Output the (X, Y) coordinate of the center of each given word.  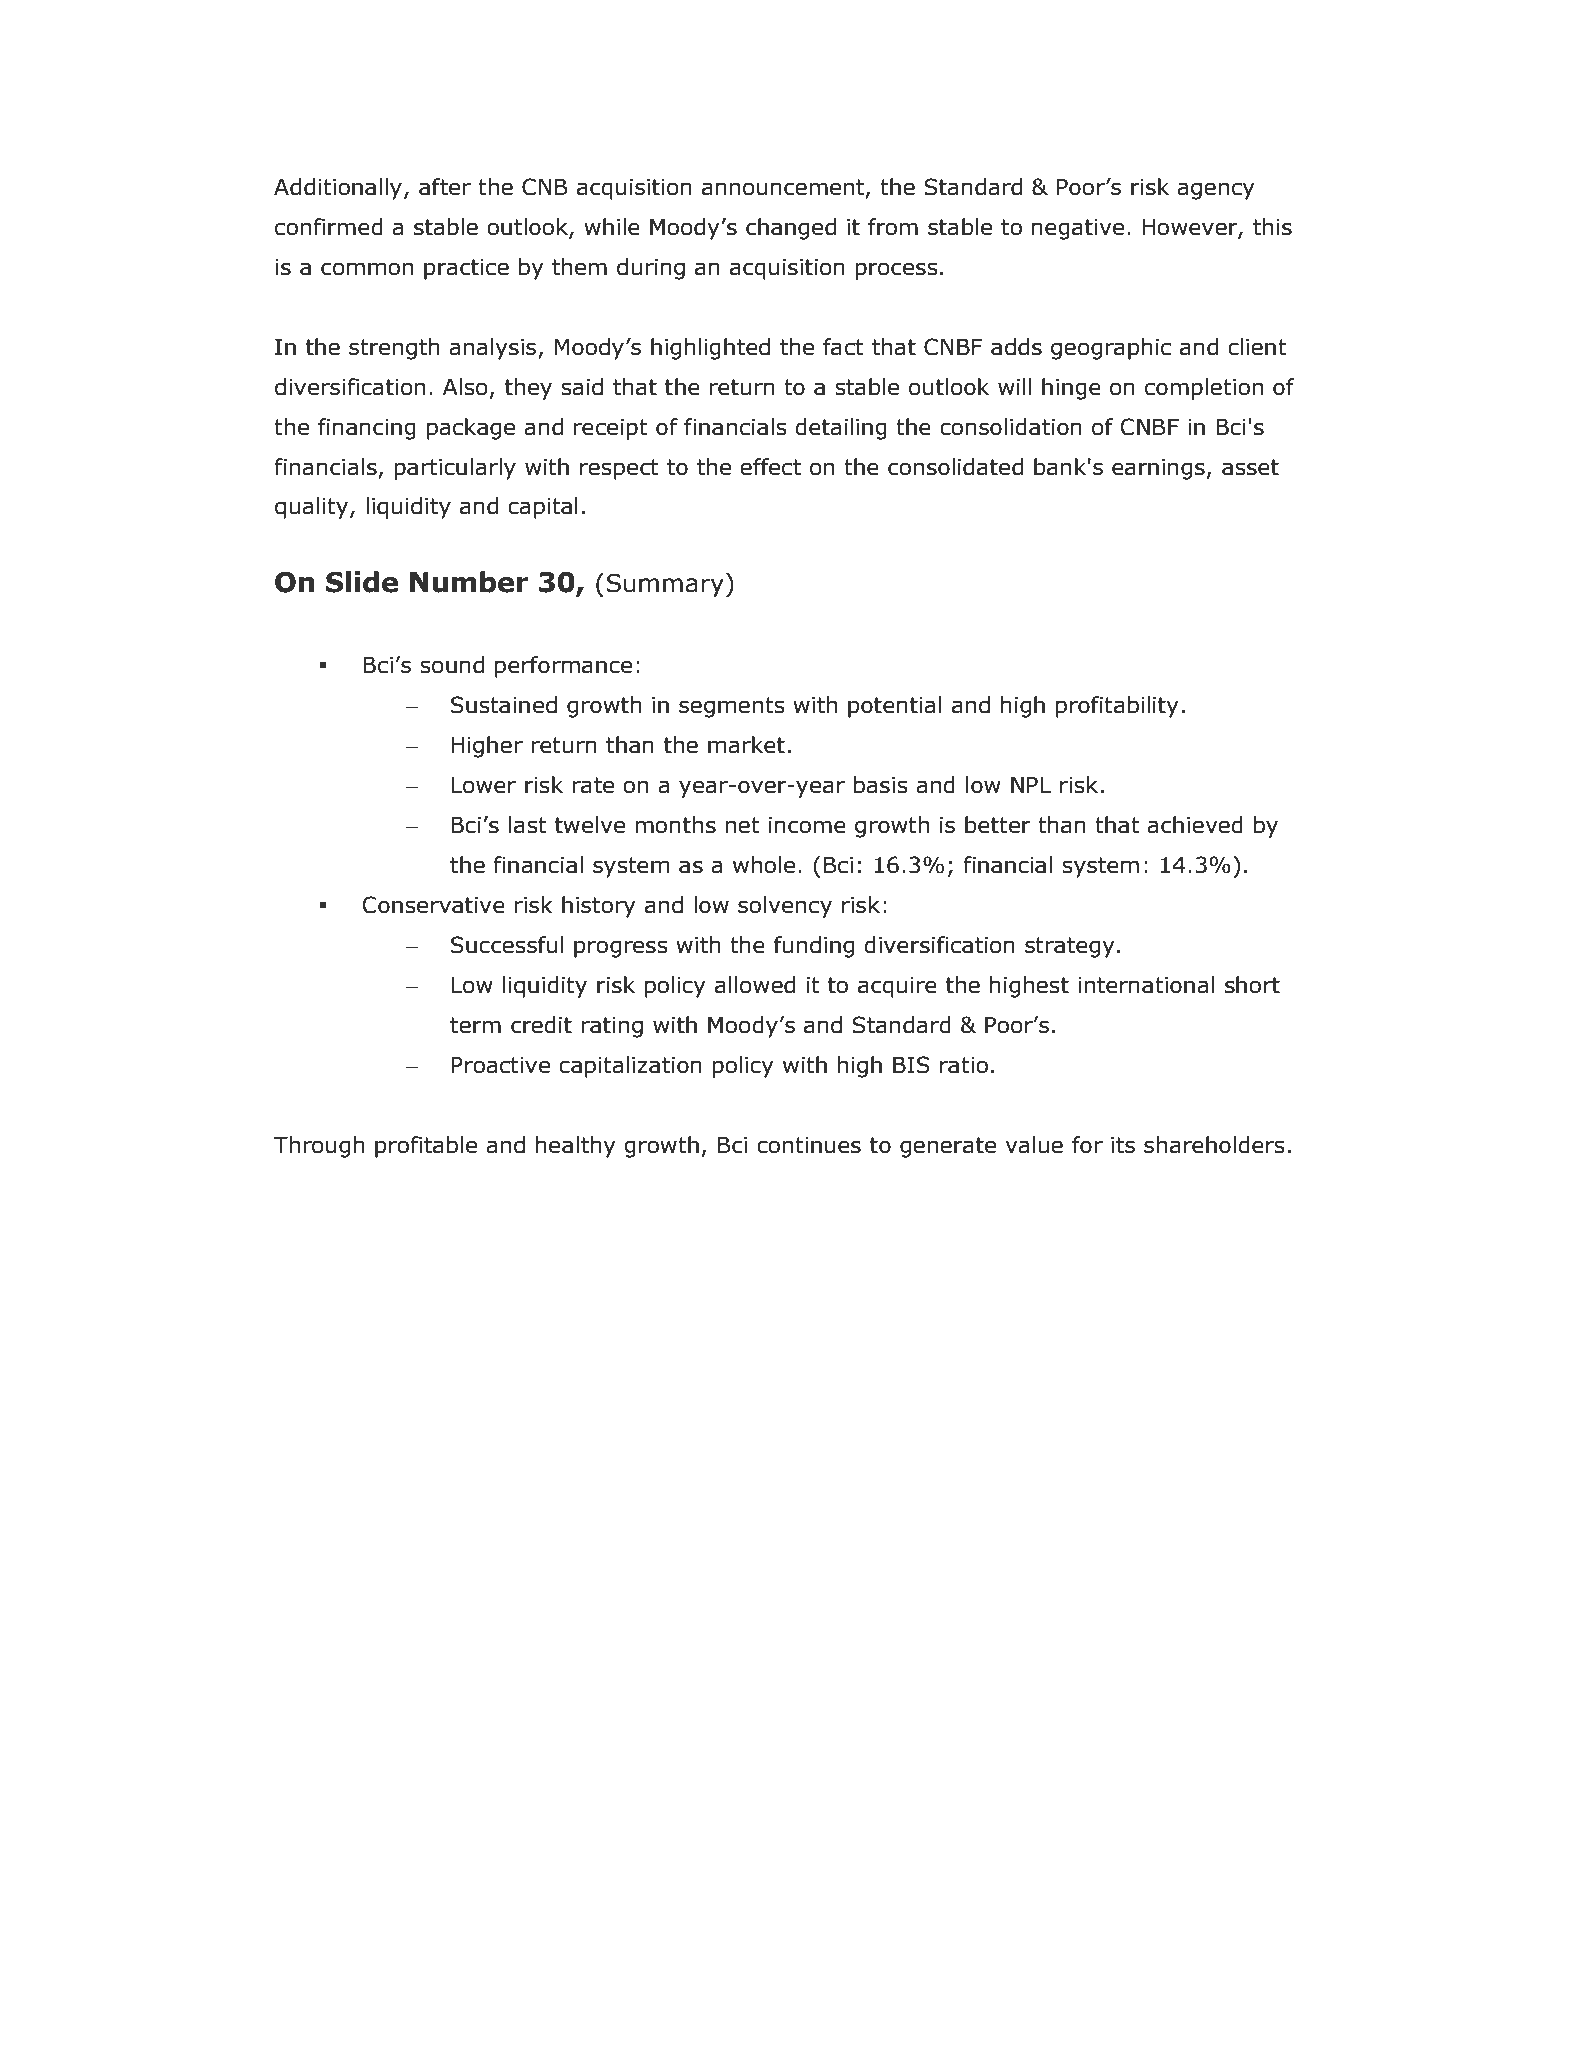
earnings (1158, 469)
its (1123, 1145)
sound (452, 665)
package (471, 429)
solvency (785, 907)
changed (791, 229)
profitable (426, 1147)
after (445, 187)
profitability (1117, 707)
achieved (1195, 825)
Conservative (433, 905)
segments (732, 707)
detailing (841, 429)
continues (809, 1145)
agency (1216, 191)
